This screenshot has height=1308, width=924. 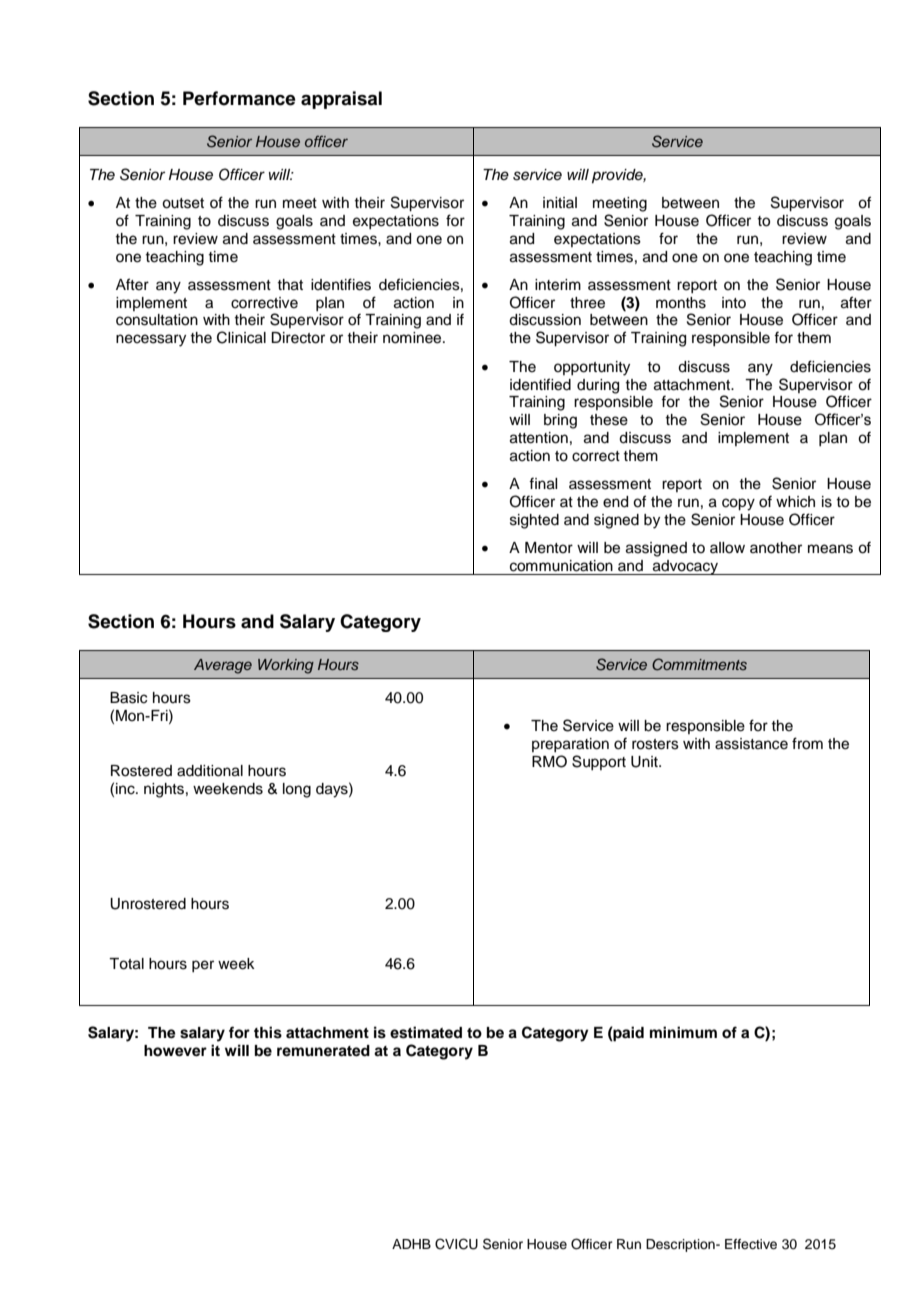 I want to click on however, so click(x=175, y=1051).
